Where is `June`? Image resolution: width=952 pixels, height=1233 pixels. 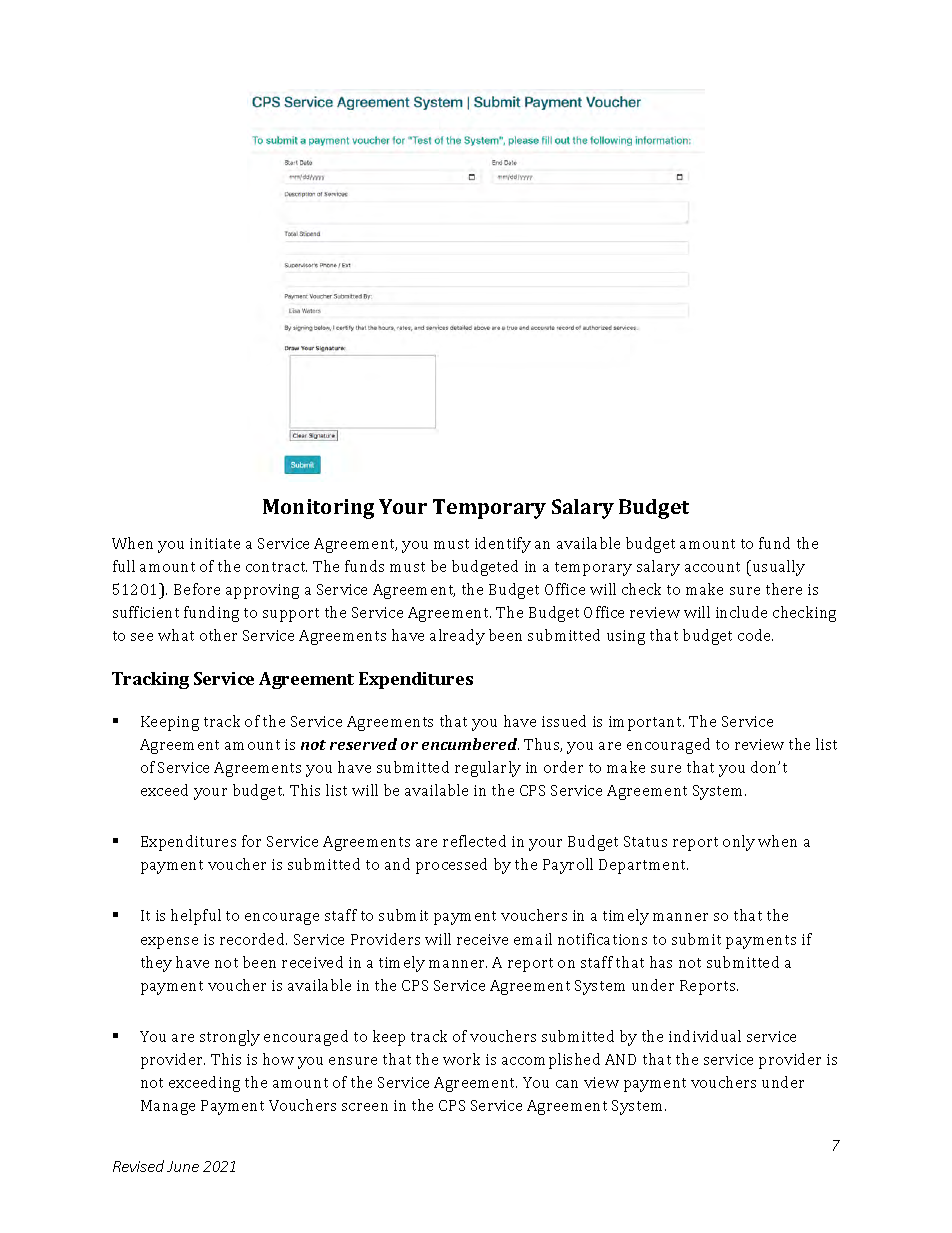
June is located at coordinates (183, 1166).
